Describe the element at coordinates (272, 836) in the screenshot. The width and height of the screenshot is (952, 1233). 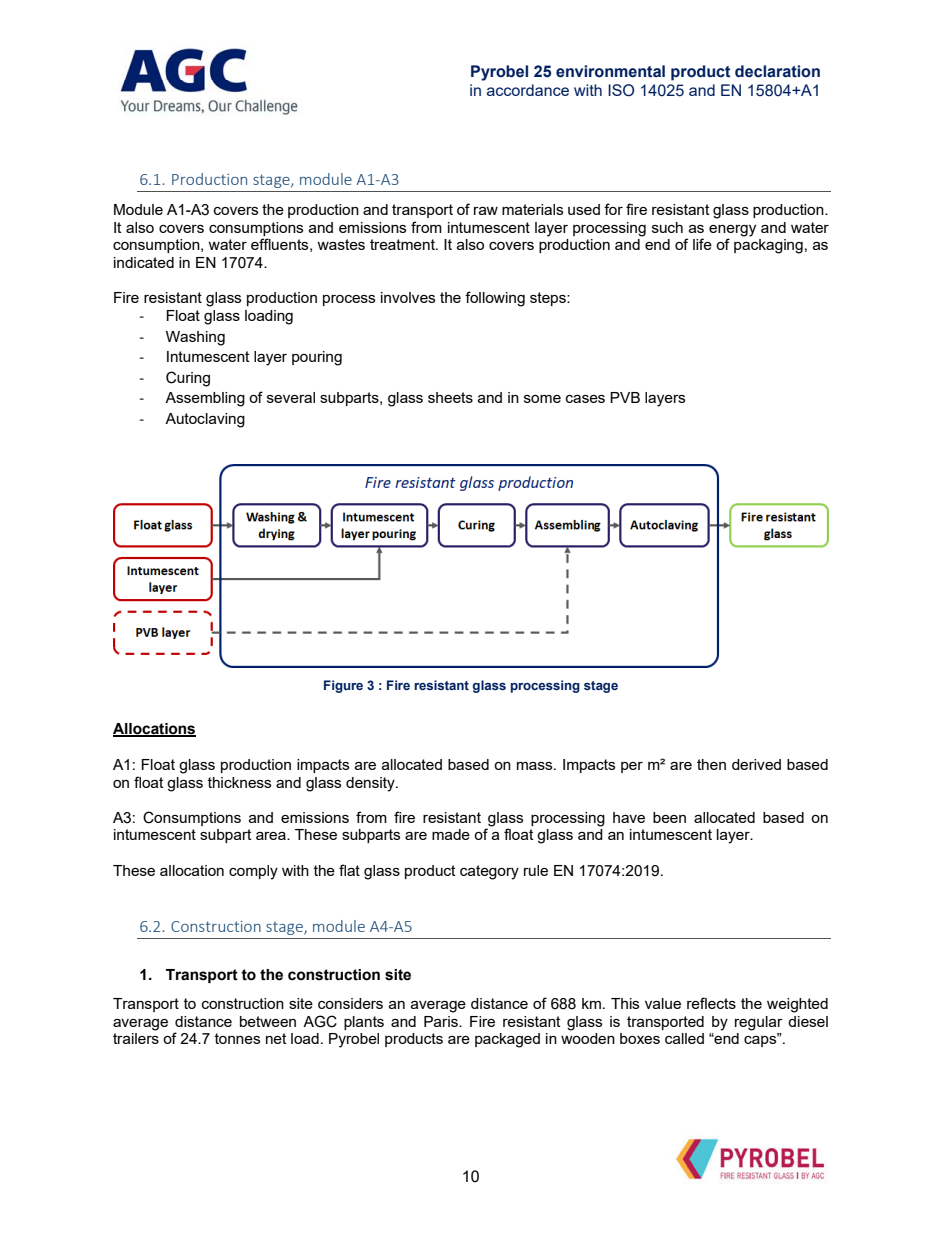
I see `area` at that location.
